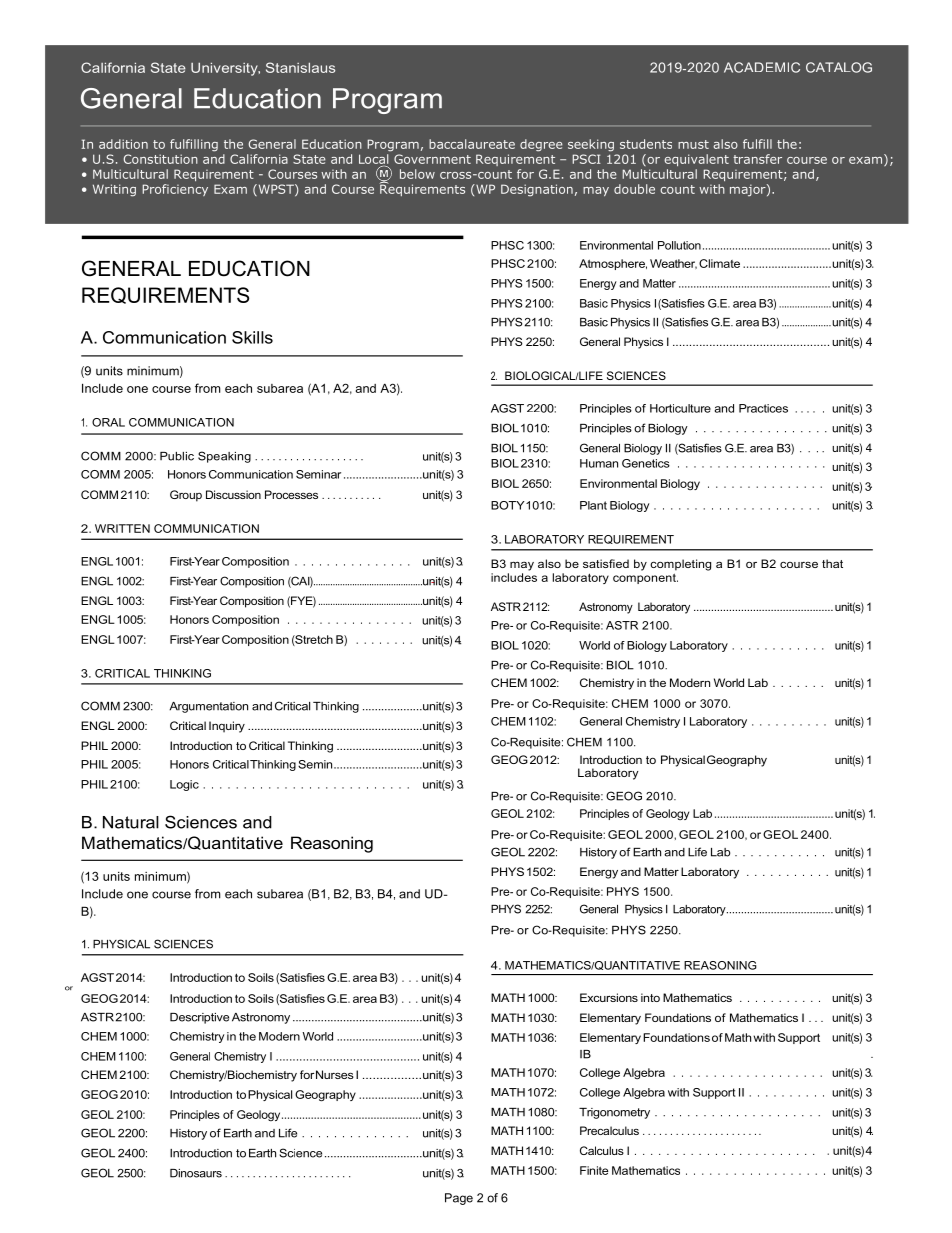 Image resolution: width=952 pixels, height=1233 pixels. What do you see at coordinates (472, 144) in the screenshot?
I see `baccalaureate` at bounding box center [472, 144].
